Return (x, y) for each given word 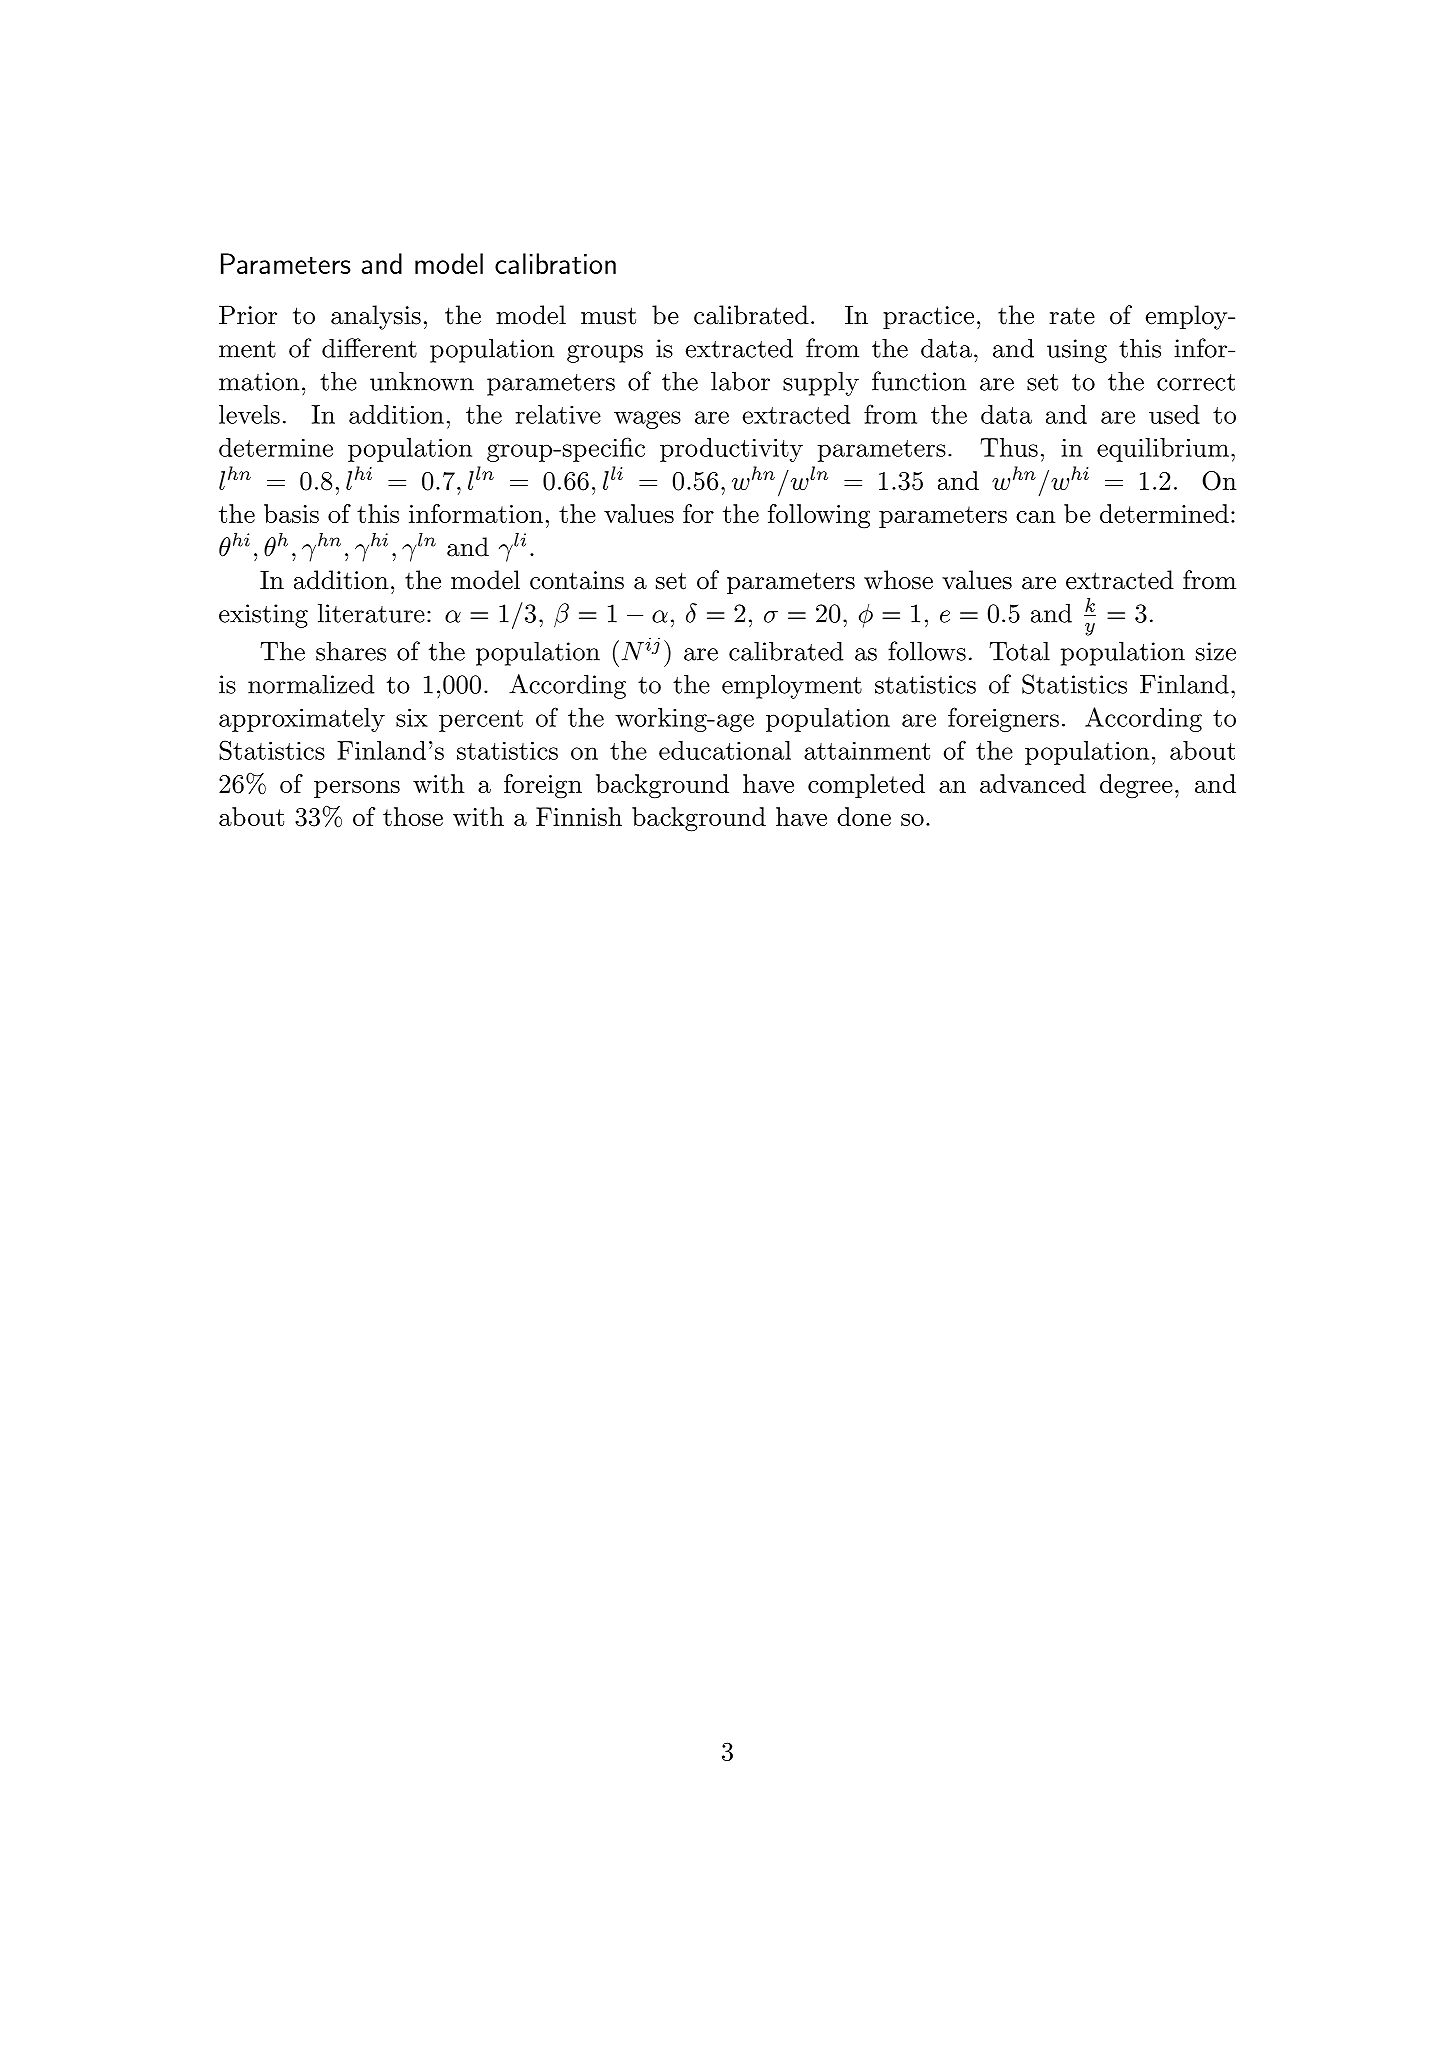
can (1036, 517)
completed (866, 786)
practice (928, 317)
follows (927, 651)
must (608, 316)
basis (291, 513)
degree (1136, 786)
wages (647, 420)
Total (1019, 651)
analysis (376, 317)
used (1174, 414)
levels (249, 414)
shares (351, 651)
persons (357, 789)
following (819, 516)
